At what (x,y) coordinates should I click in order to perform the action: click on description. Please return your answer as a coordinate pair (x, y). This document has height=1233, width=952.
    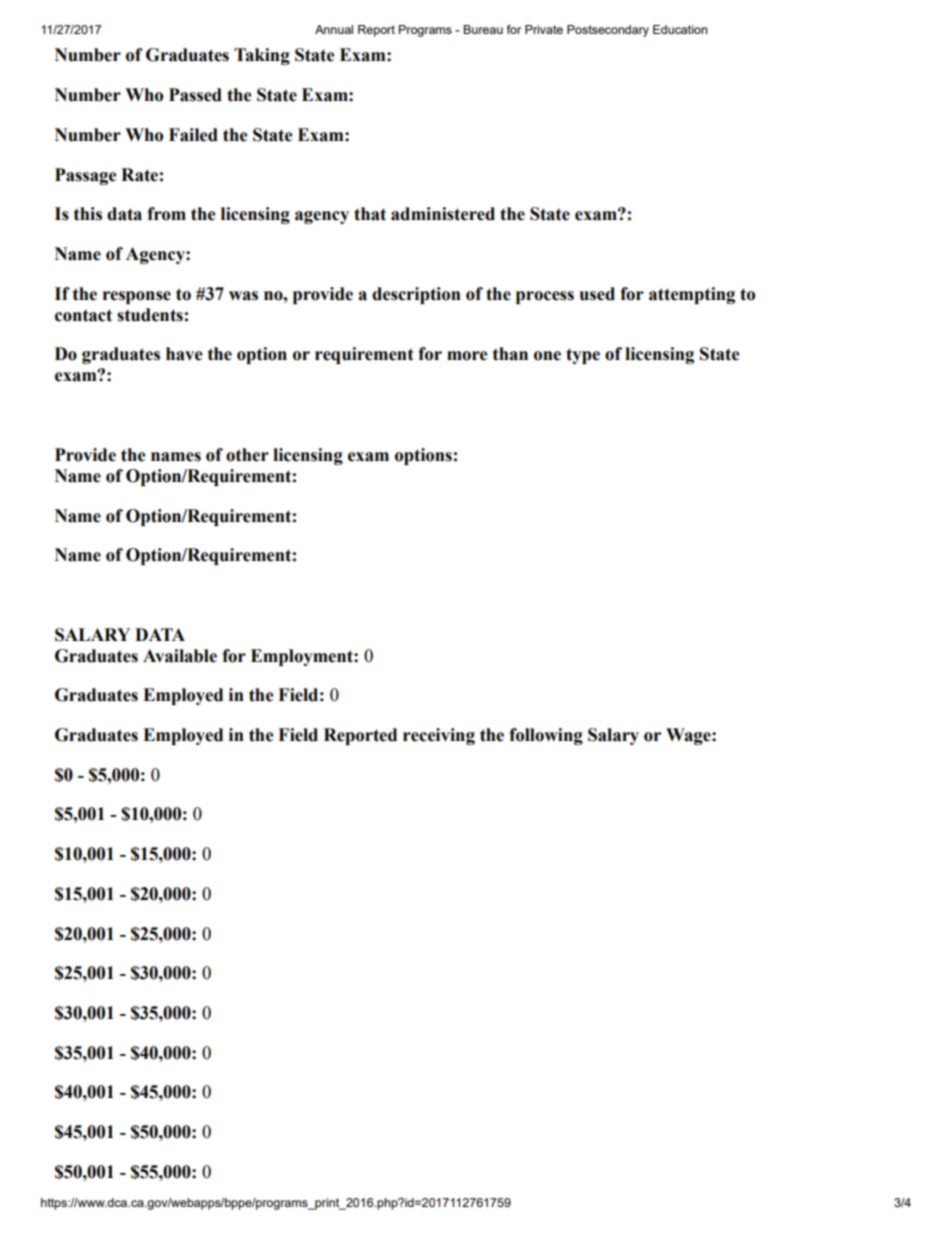
    Looking at the image, I should click on (416, 295).
